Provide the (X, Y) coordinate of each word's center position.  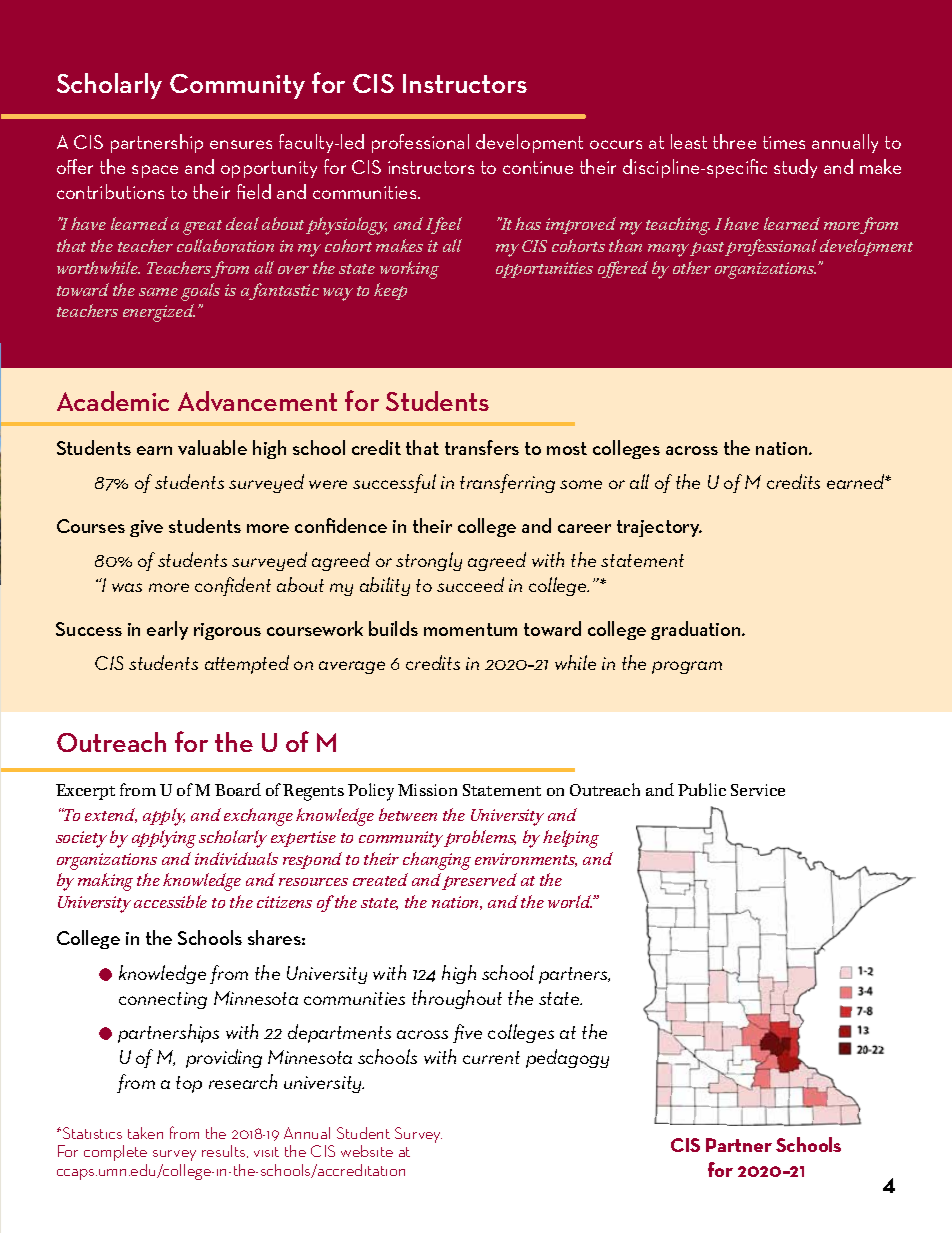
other (692, 267)
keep (390, 291)
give (146, 528)
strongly (429, 561)
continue (538, 167)
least (689, 141)
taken (145, 1133)
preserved (479, 881)
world (571, 901)
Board (238, 789)
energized (159, 313)
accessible (170, 901)
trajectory (659, 528)
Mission (427, 790)
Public (702, 789)
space (155, 171)
